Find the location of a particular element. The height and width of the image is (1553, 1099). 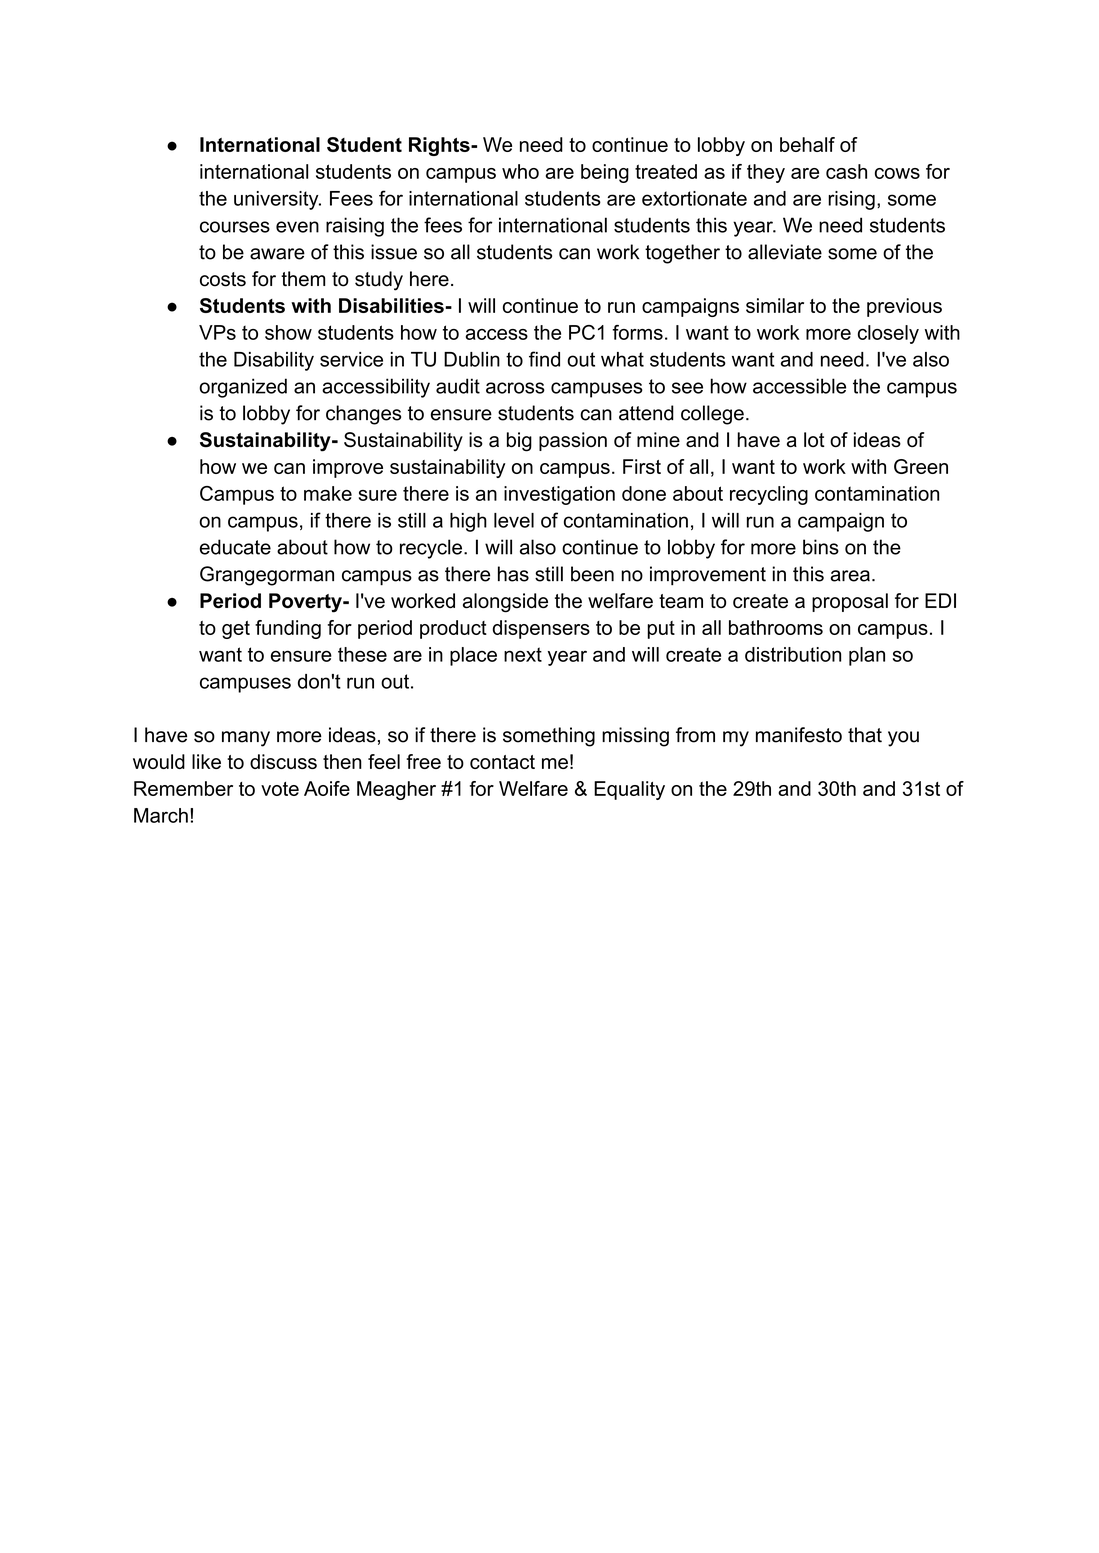

vote is located at coordinates (280, 789).
